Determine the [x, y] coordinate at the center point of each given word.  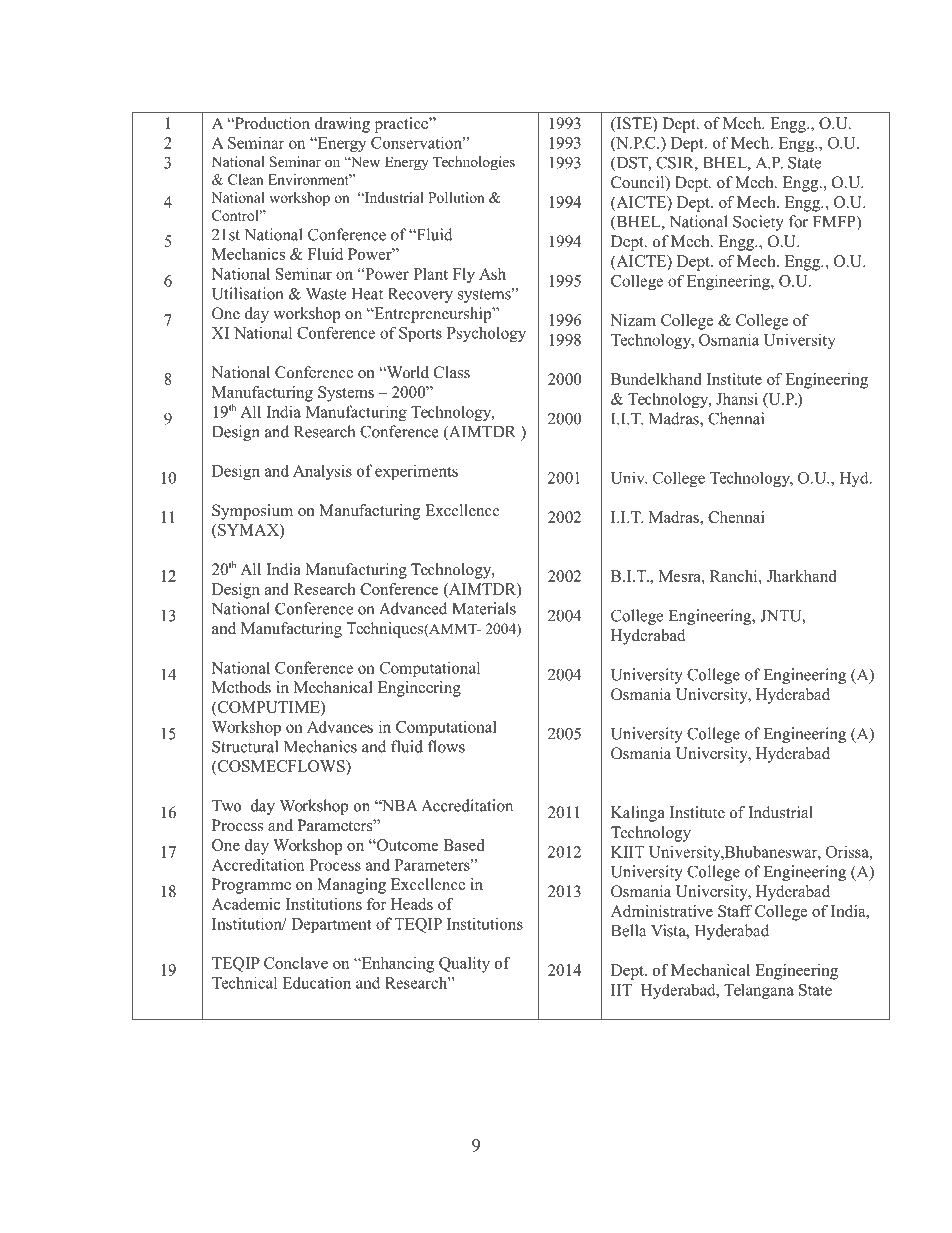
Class [452, 372]
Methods [241, 687]
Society [758, 223]
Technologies [474, 163]
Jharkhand [801, 576]
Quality [464, 965]
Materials [484, 608]
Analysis [322, 472]
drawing [342, 125]
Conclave [296, 963]
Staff [735, 911]
